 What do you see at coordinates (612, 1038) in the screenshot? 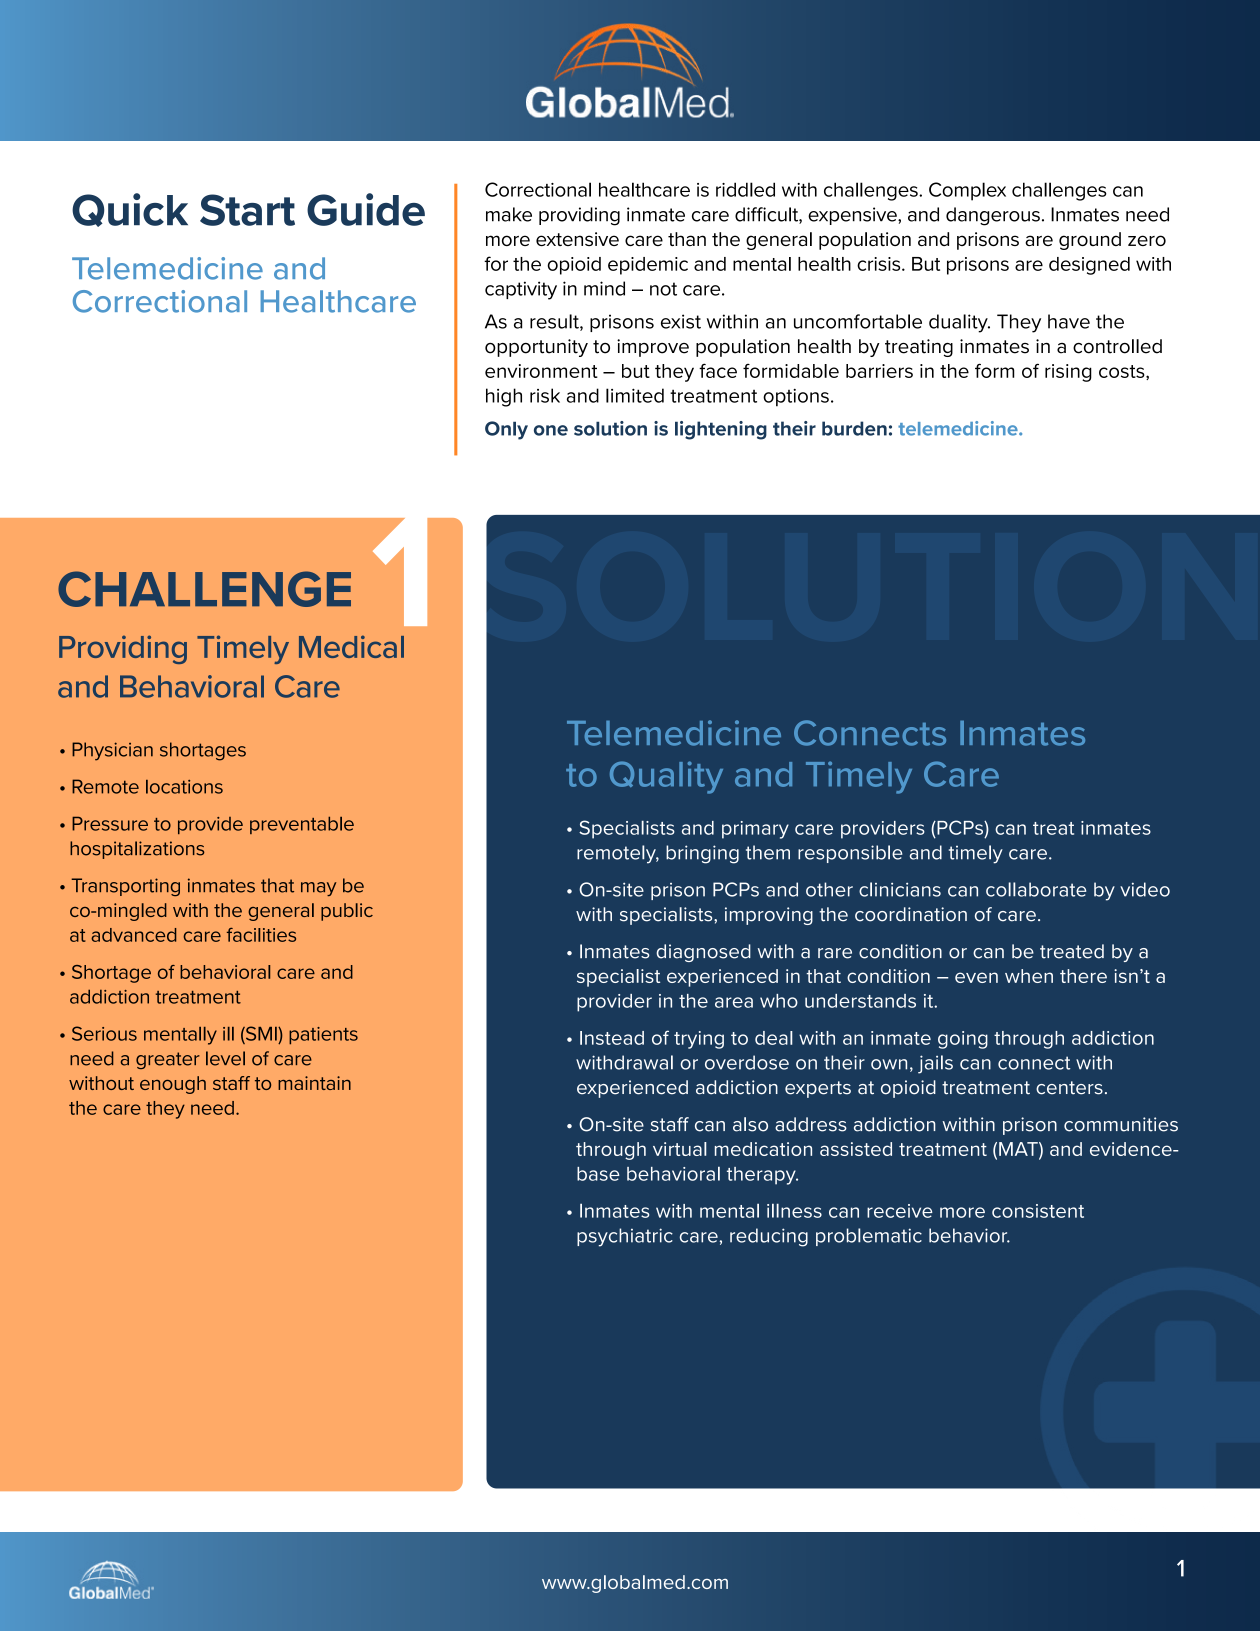
I see `Instead` at bounding box center [612, 1038].
